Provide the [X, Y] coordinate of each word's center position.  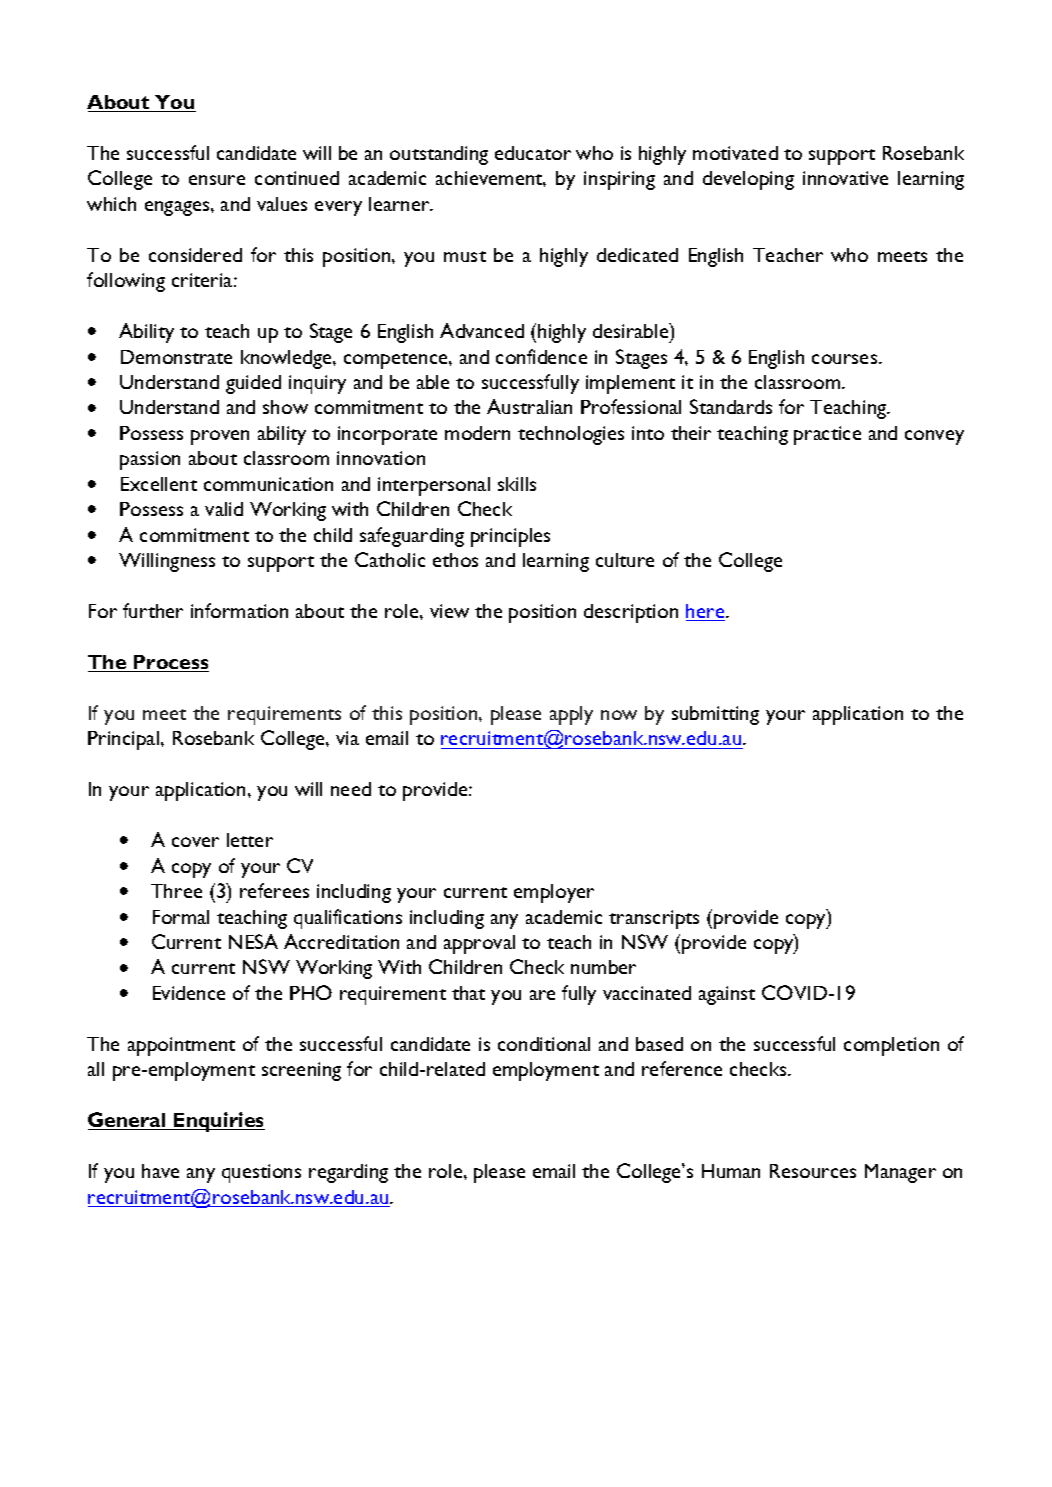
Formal [181, 917]
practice [827, 435]
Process [170, 663]
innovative [845, 178]
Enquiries [218, 1122]
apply [571, 715]
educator [533, 153]
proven [220, 437]
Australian [529, 406]
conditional [544, 1044]
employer [554, 893]
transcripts [654, 919]
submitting [715, 715]
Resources [813, 1171]
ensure [217, 180]
